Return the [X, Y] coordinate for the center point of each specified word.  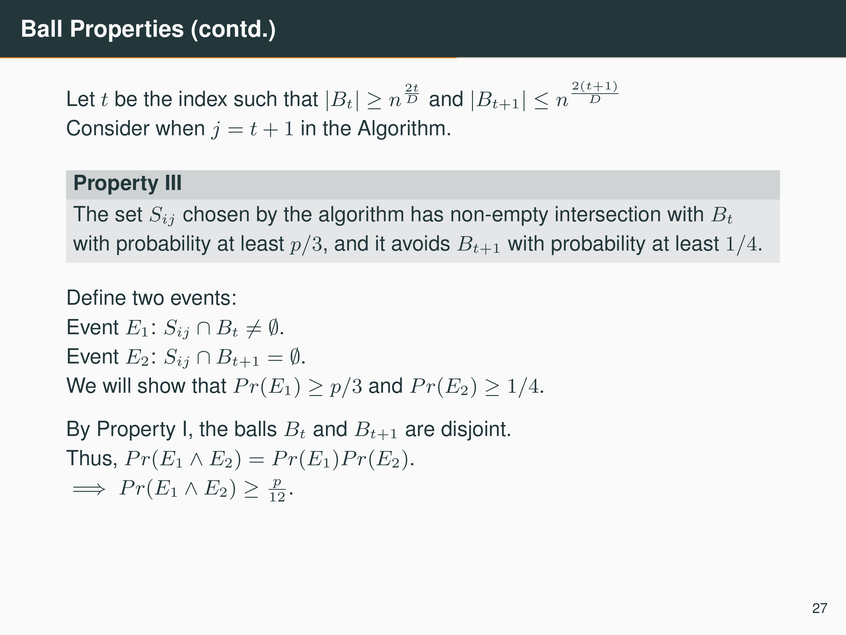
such [255, 98]
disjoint [473, 430]
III [173, 182]
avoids [421, 243]
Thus [89, 458]
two [148, 298]
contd [228, 29]
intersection [608, 214]
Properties [127, 31]
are [420, 430]
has [427, 214]
